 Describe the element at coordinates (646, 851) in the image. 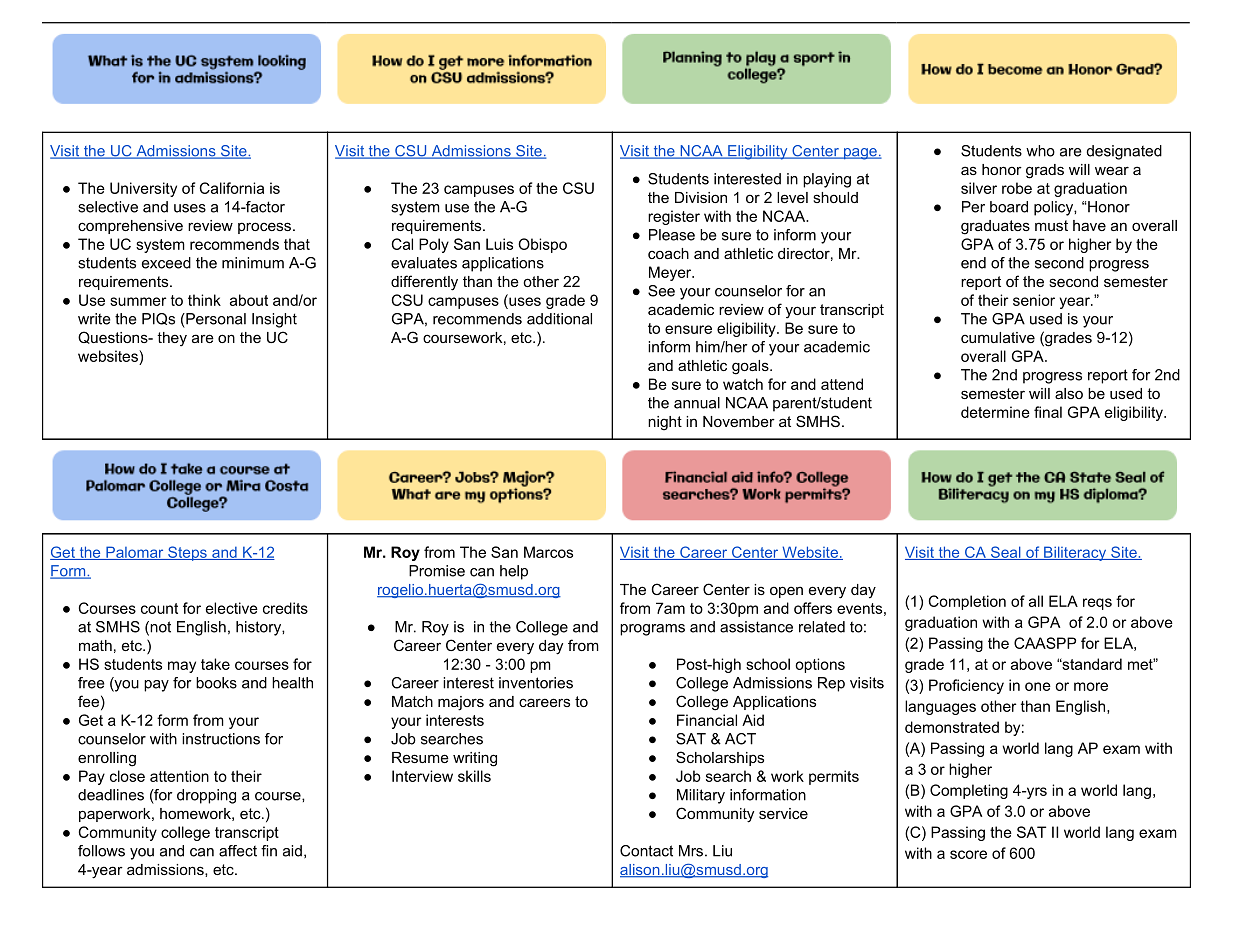

I see `Contact` at that location.
